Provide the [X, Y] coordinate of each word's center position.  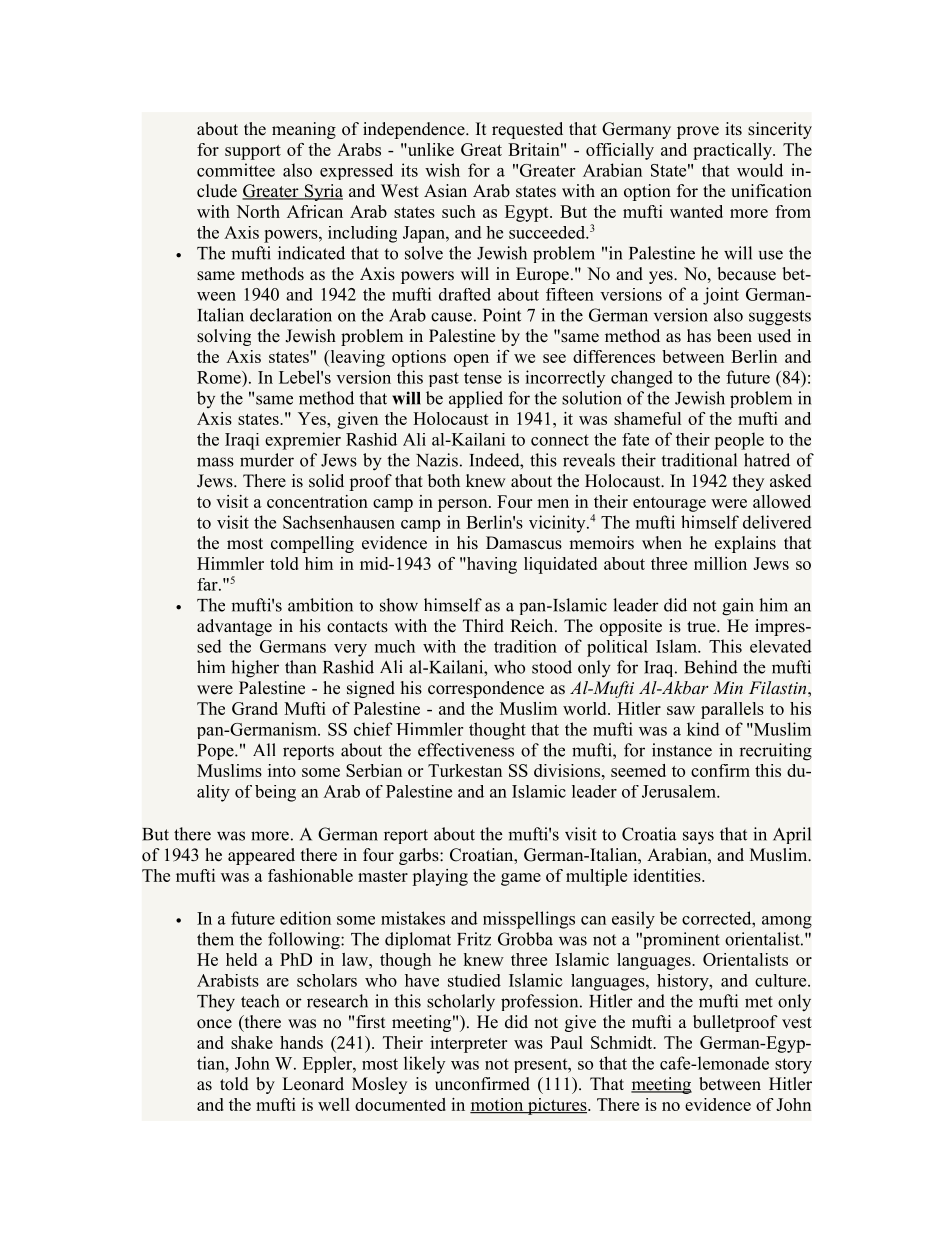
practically [733, 151]
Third [483, 626]
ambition [320, 605]
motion [498, 1105]
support [253, 152]
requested [527, 130]
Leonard [313, 1084]
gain [738, 607]
